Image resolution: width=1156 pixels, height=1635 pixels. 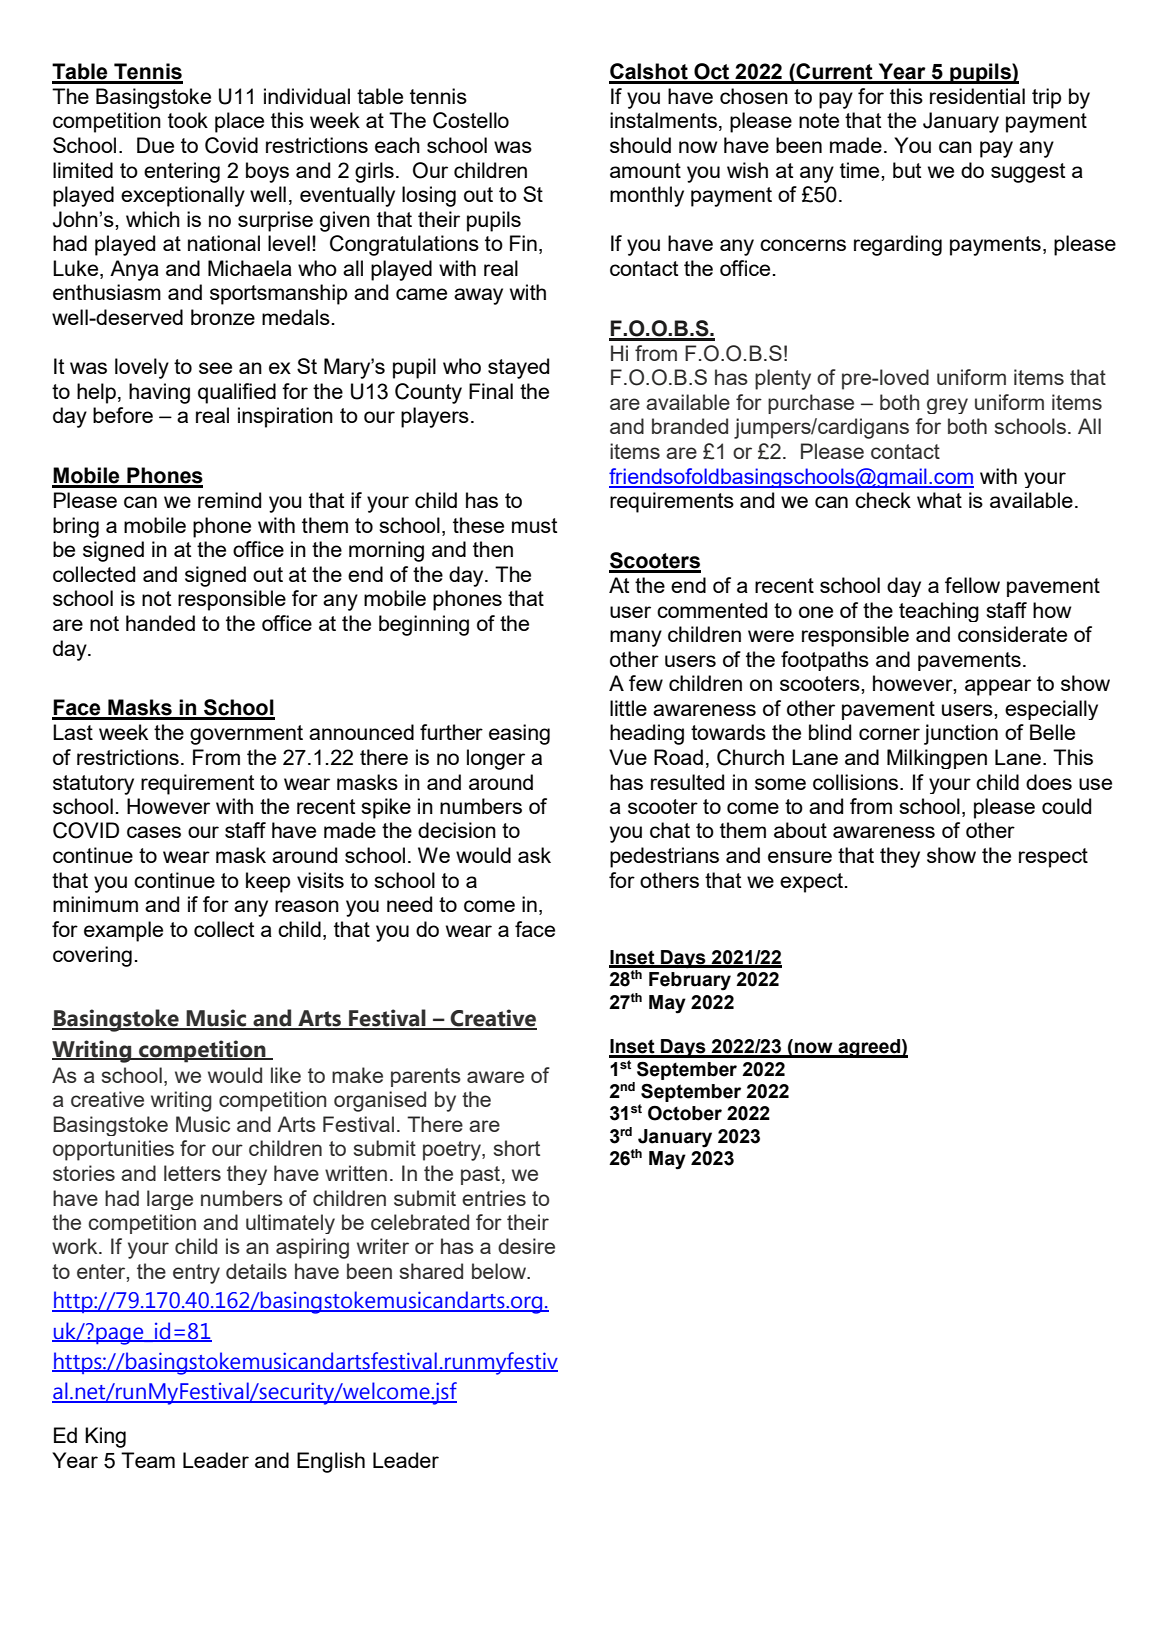 What do you see at coordinates (148, 1460) in the screenshot?
I see `Team` at bounding box center [148, 1460].
